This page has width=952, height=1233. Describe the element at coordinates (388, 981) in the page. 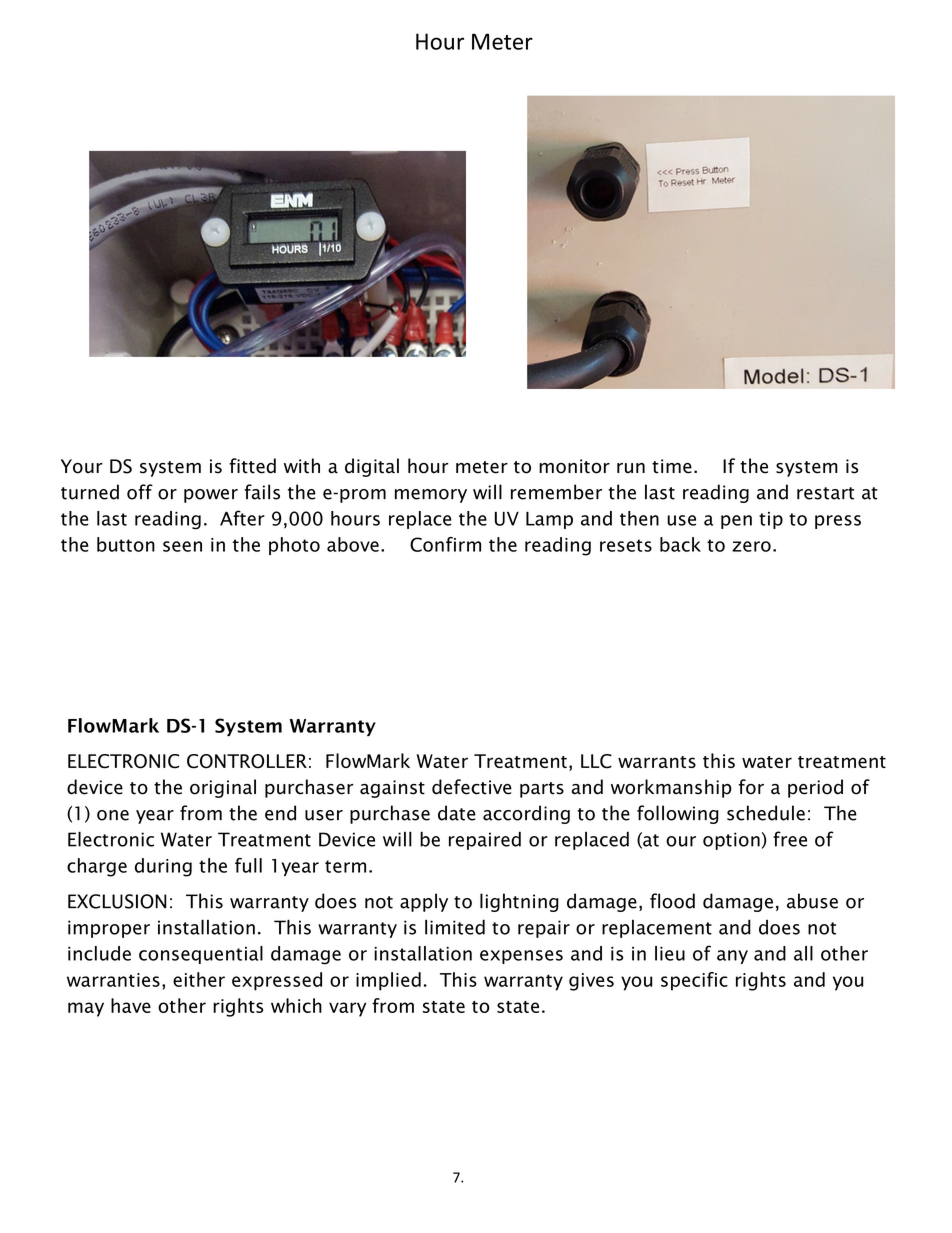

I see `implied` at that location.
